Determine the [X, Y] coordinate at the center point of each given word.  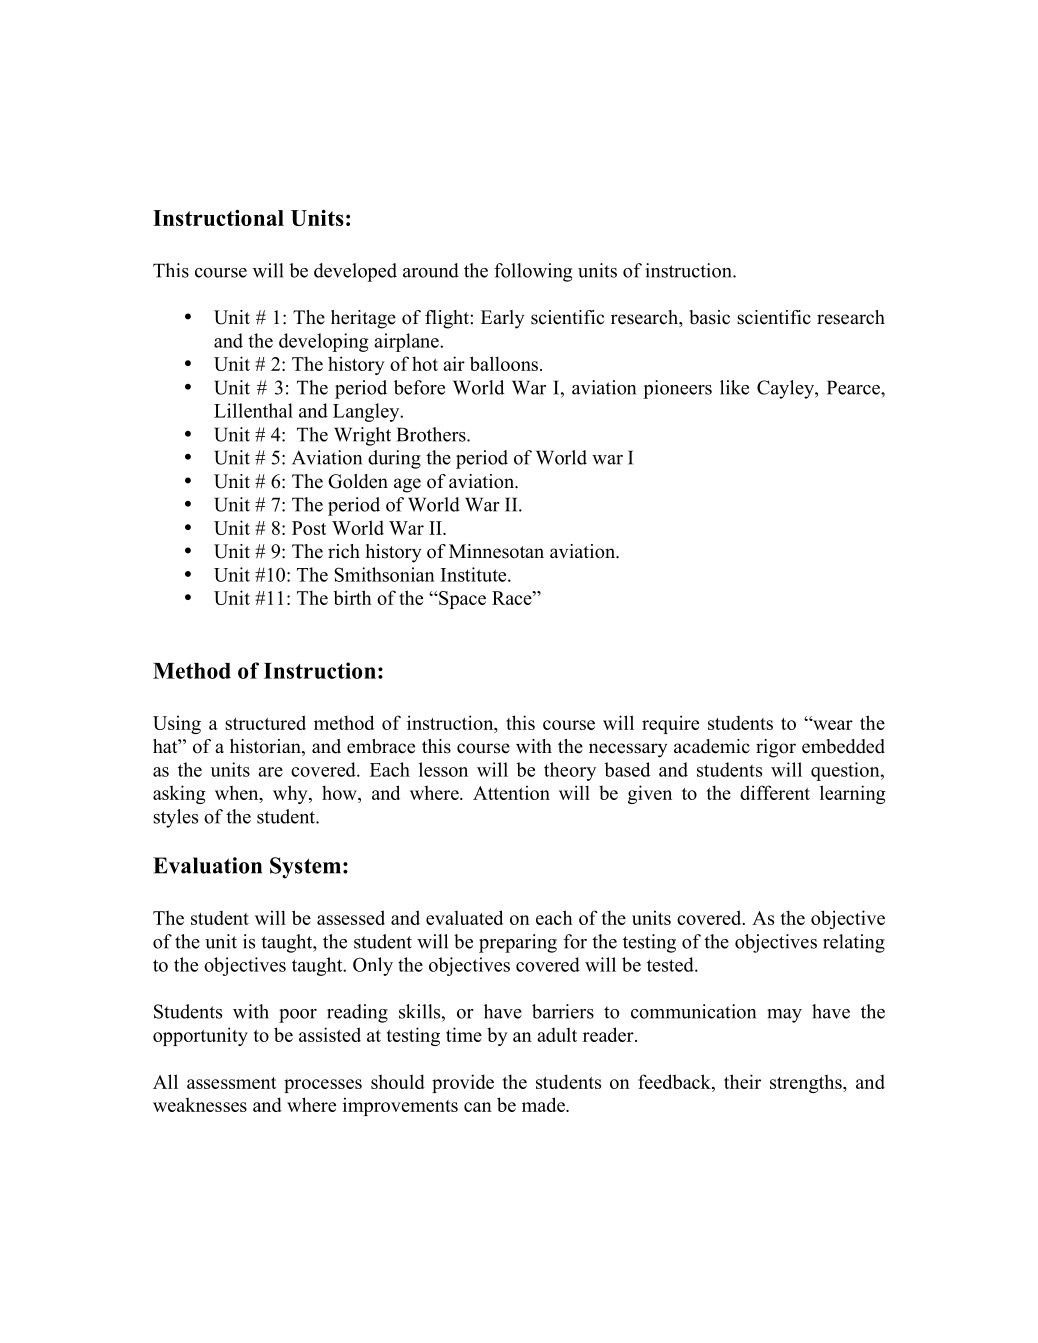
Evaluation [207, 865]
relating [854, 943]
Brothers [432, 434]
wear [832, 724]
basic [710, 317]
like [734, 387]
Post [309, 528]
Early [503, 319]
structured [265, 722]
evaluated [464, 917]
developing [323, 342]
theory [570, 771]
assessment [231, 1083]
